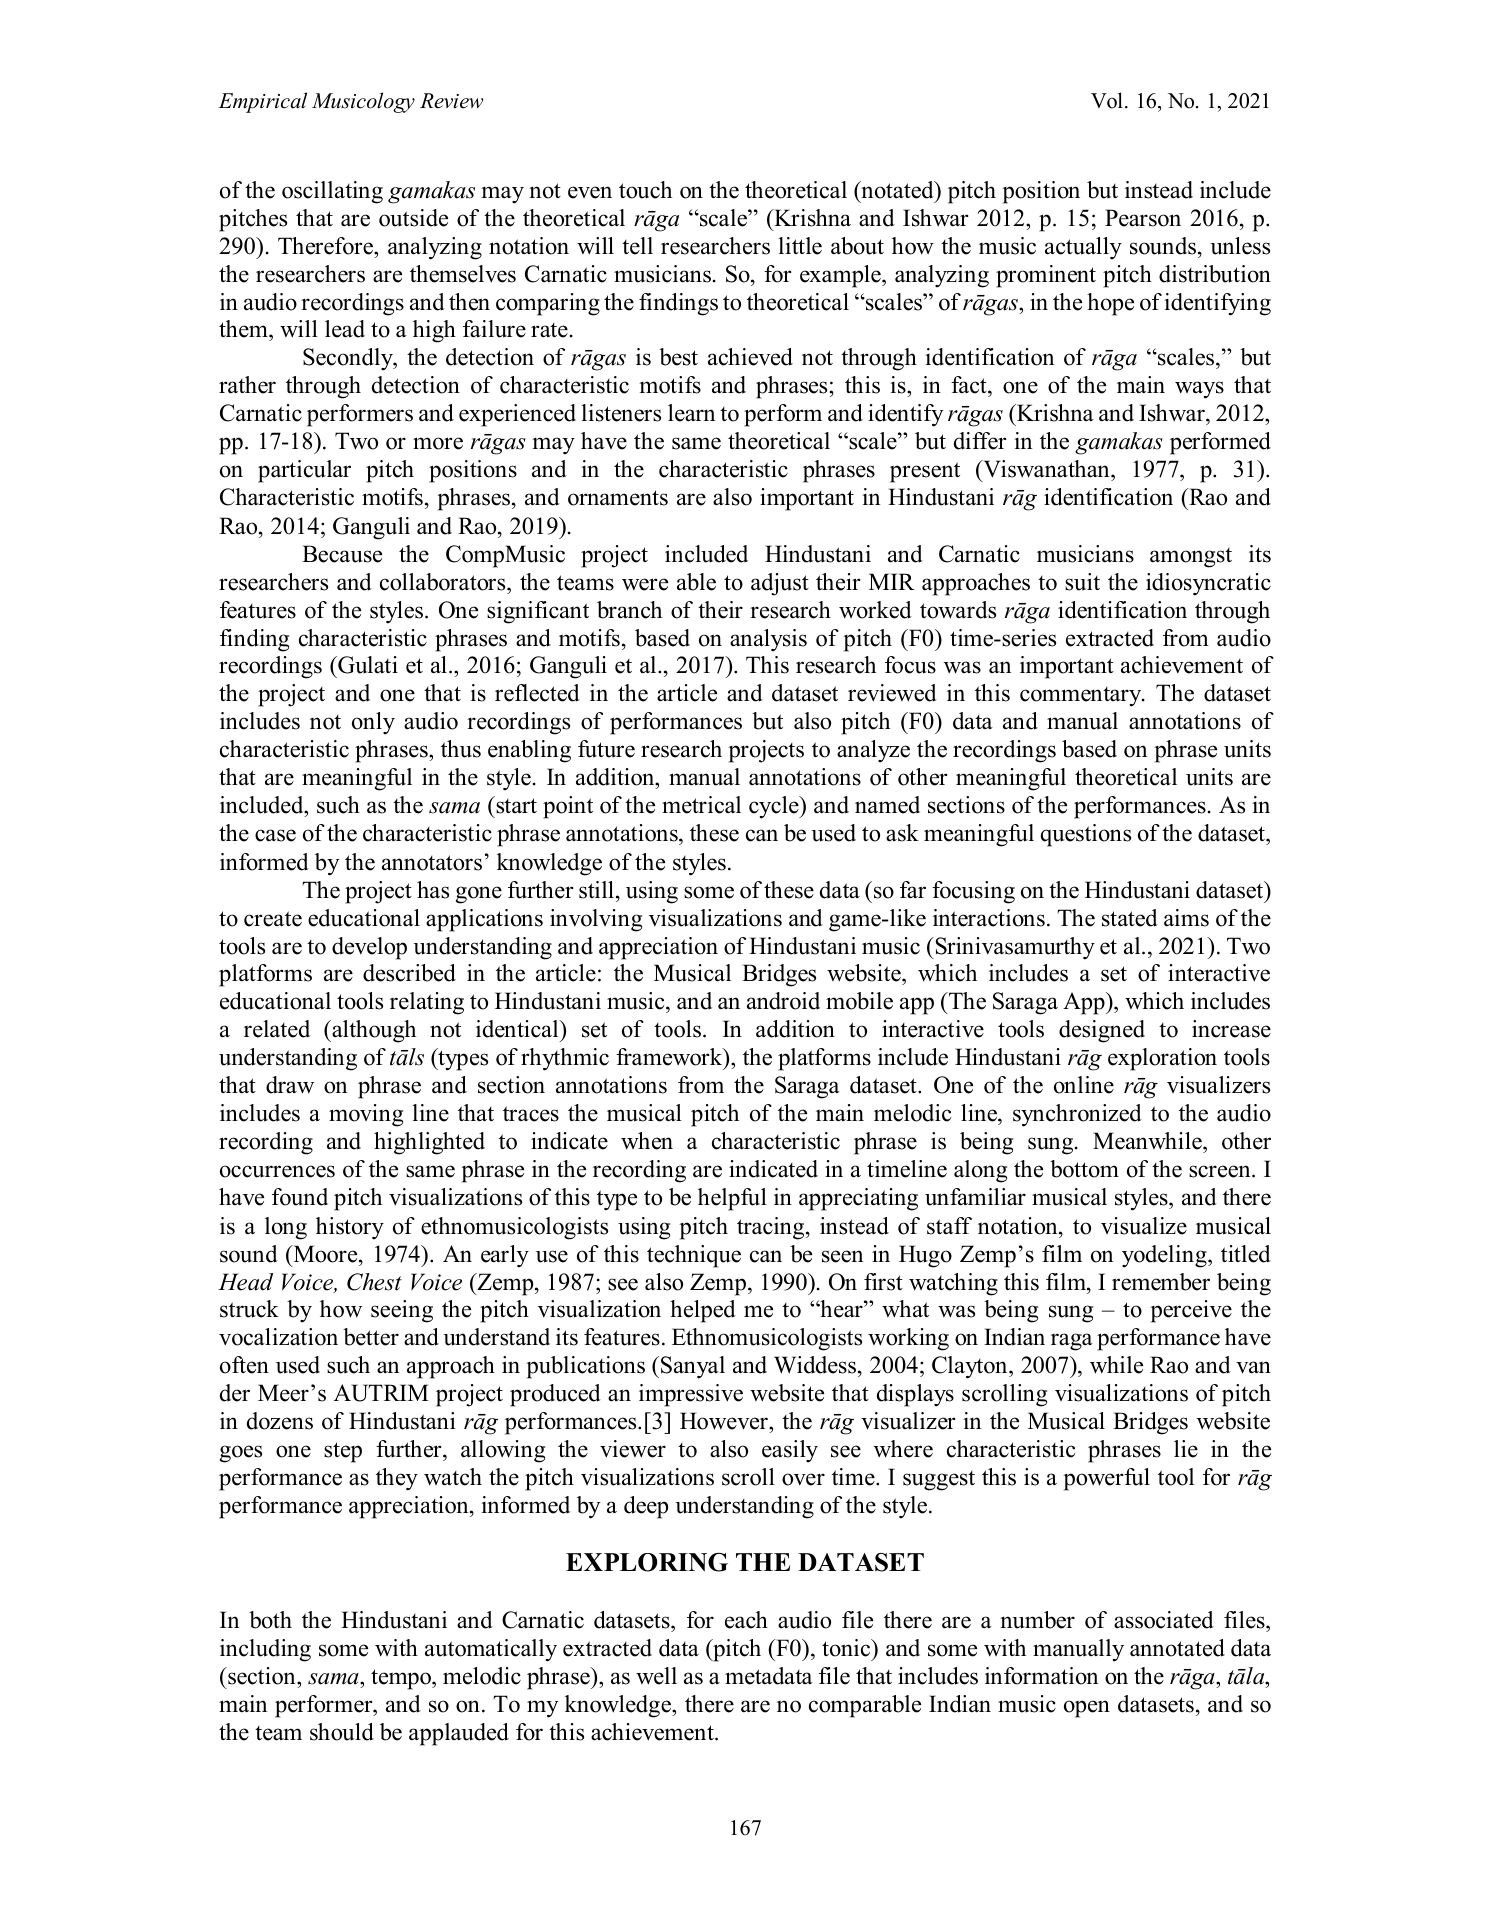 This screenshot has height=1928, width=1490. What do you see at coordinates (304, 471) in the screenshot?
I see `particular` at bounding box center [304, 471].
